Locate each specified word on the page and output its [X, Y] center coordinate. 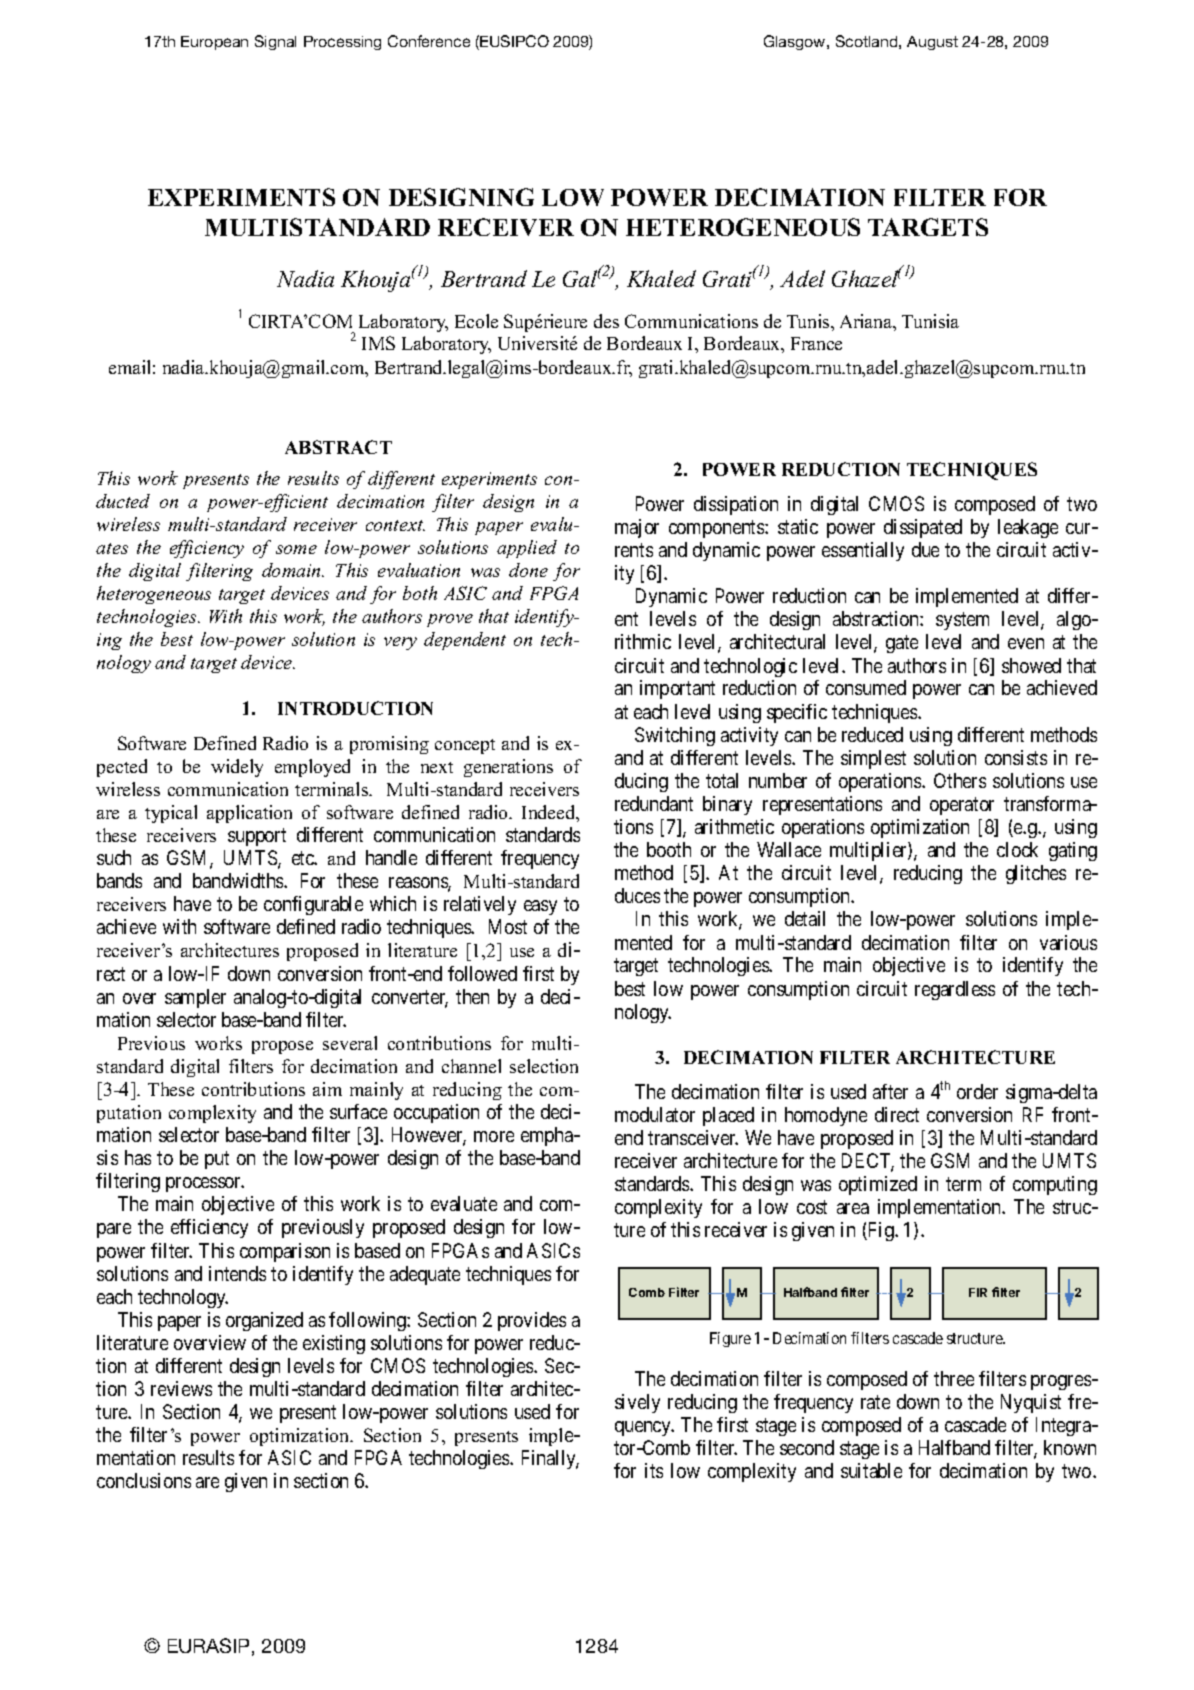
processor [205, 1184]
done [528, 570]
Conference [429, 41]
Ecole [476, 321]
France [816, 343]
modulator [655, 1114]
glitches [1036, 874]
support [257, 837]
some [296, 549]
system [962, 621]
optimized [878, 1185]
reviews [181, 1388]
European [214, 43]
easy [540, 907]
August [932, 43]
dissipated [923, 528]
